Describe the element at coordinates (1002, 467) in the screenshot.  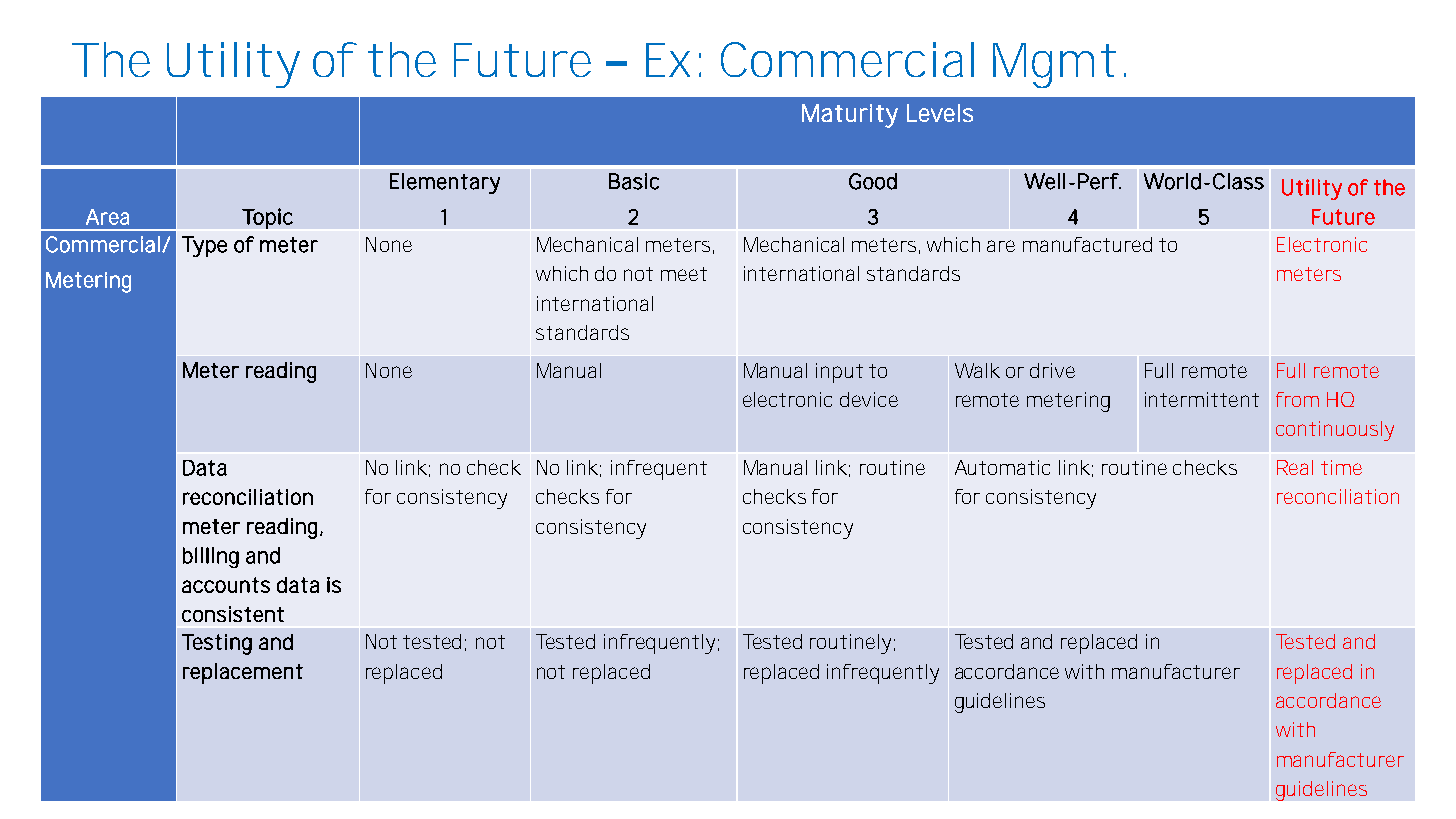
I see `Automatic` at that location.
